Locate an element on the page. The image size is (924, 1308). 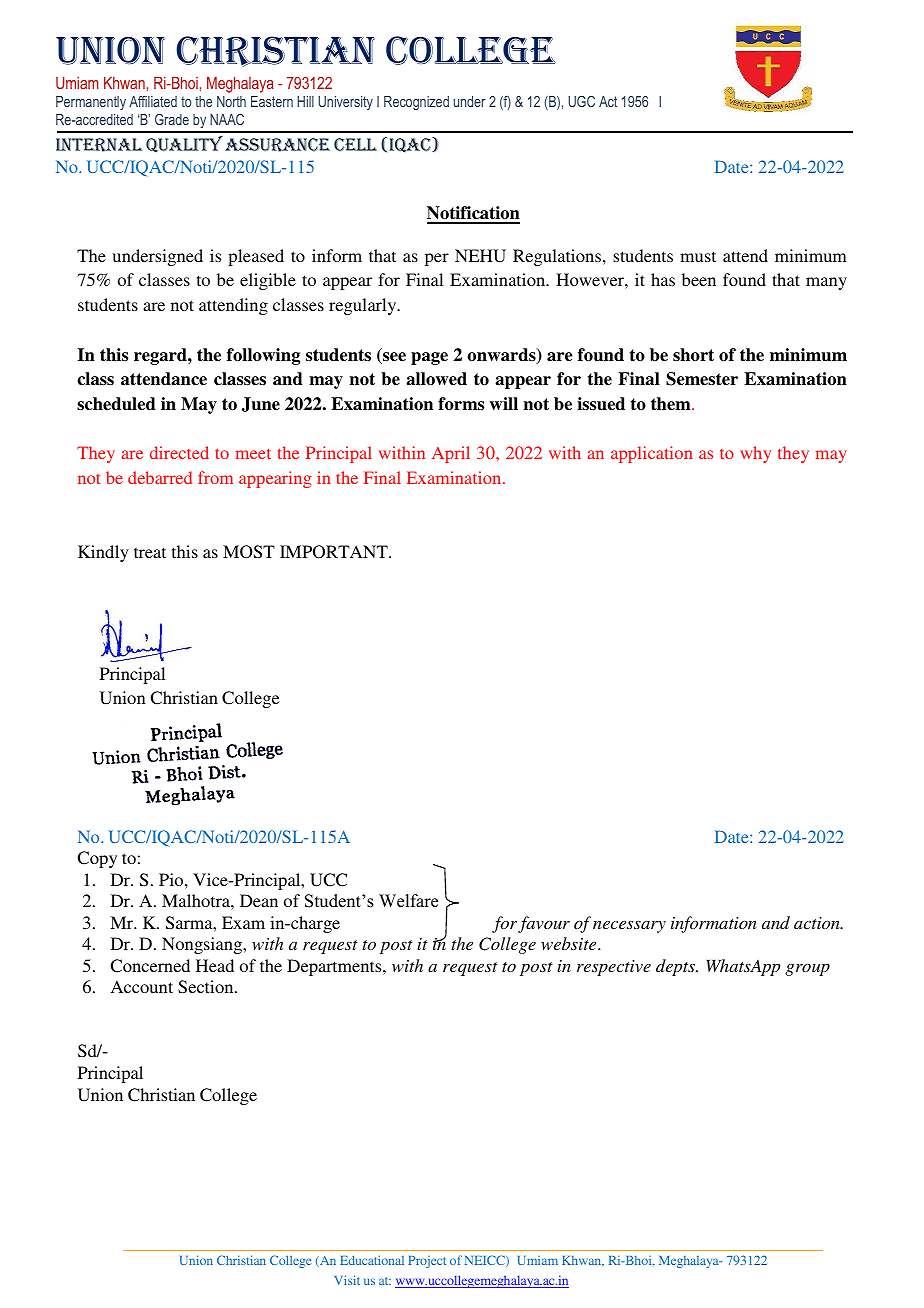
Welfare is located at coordinates (408, 901).
